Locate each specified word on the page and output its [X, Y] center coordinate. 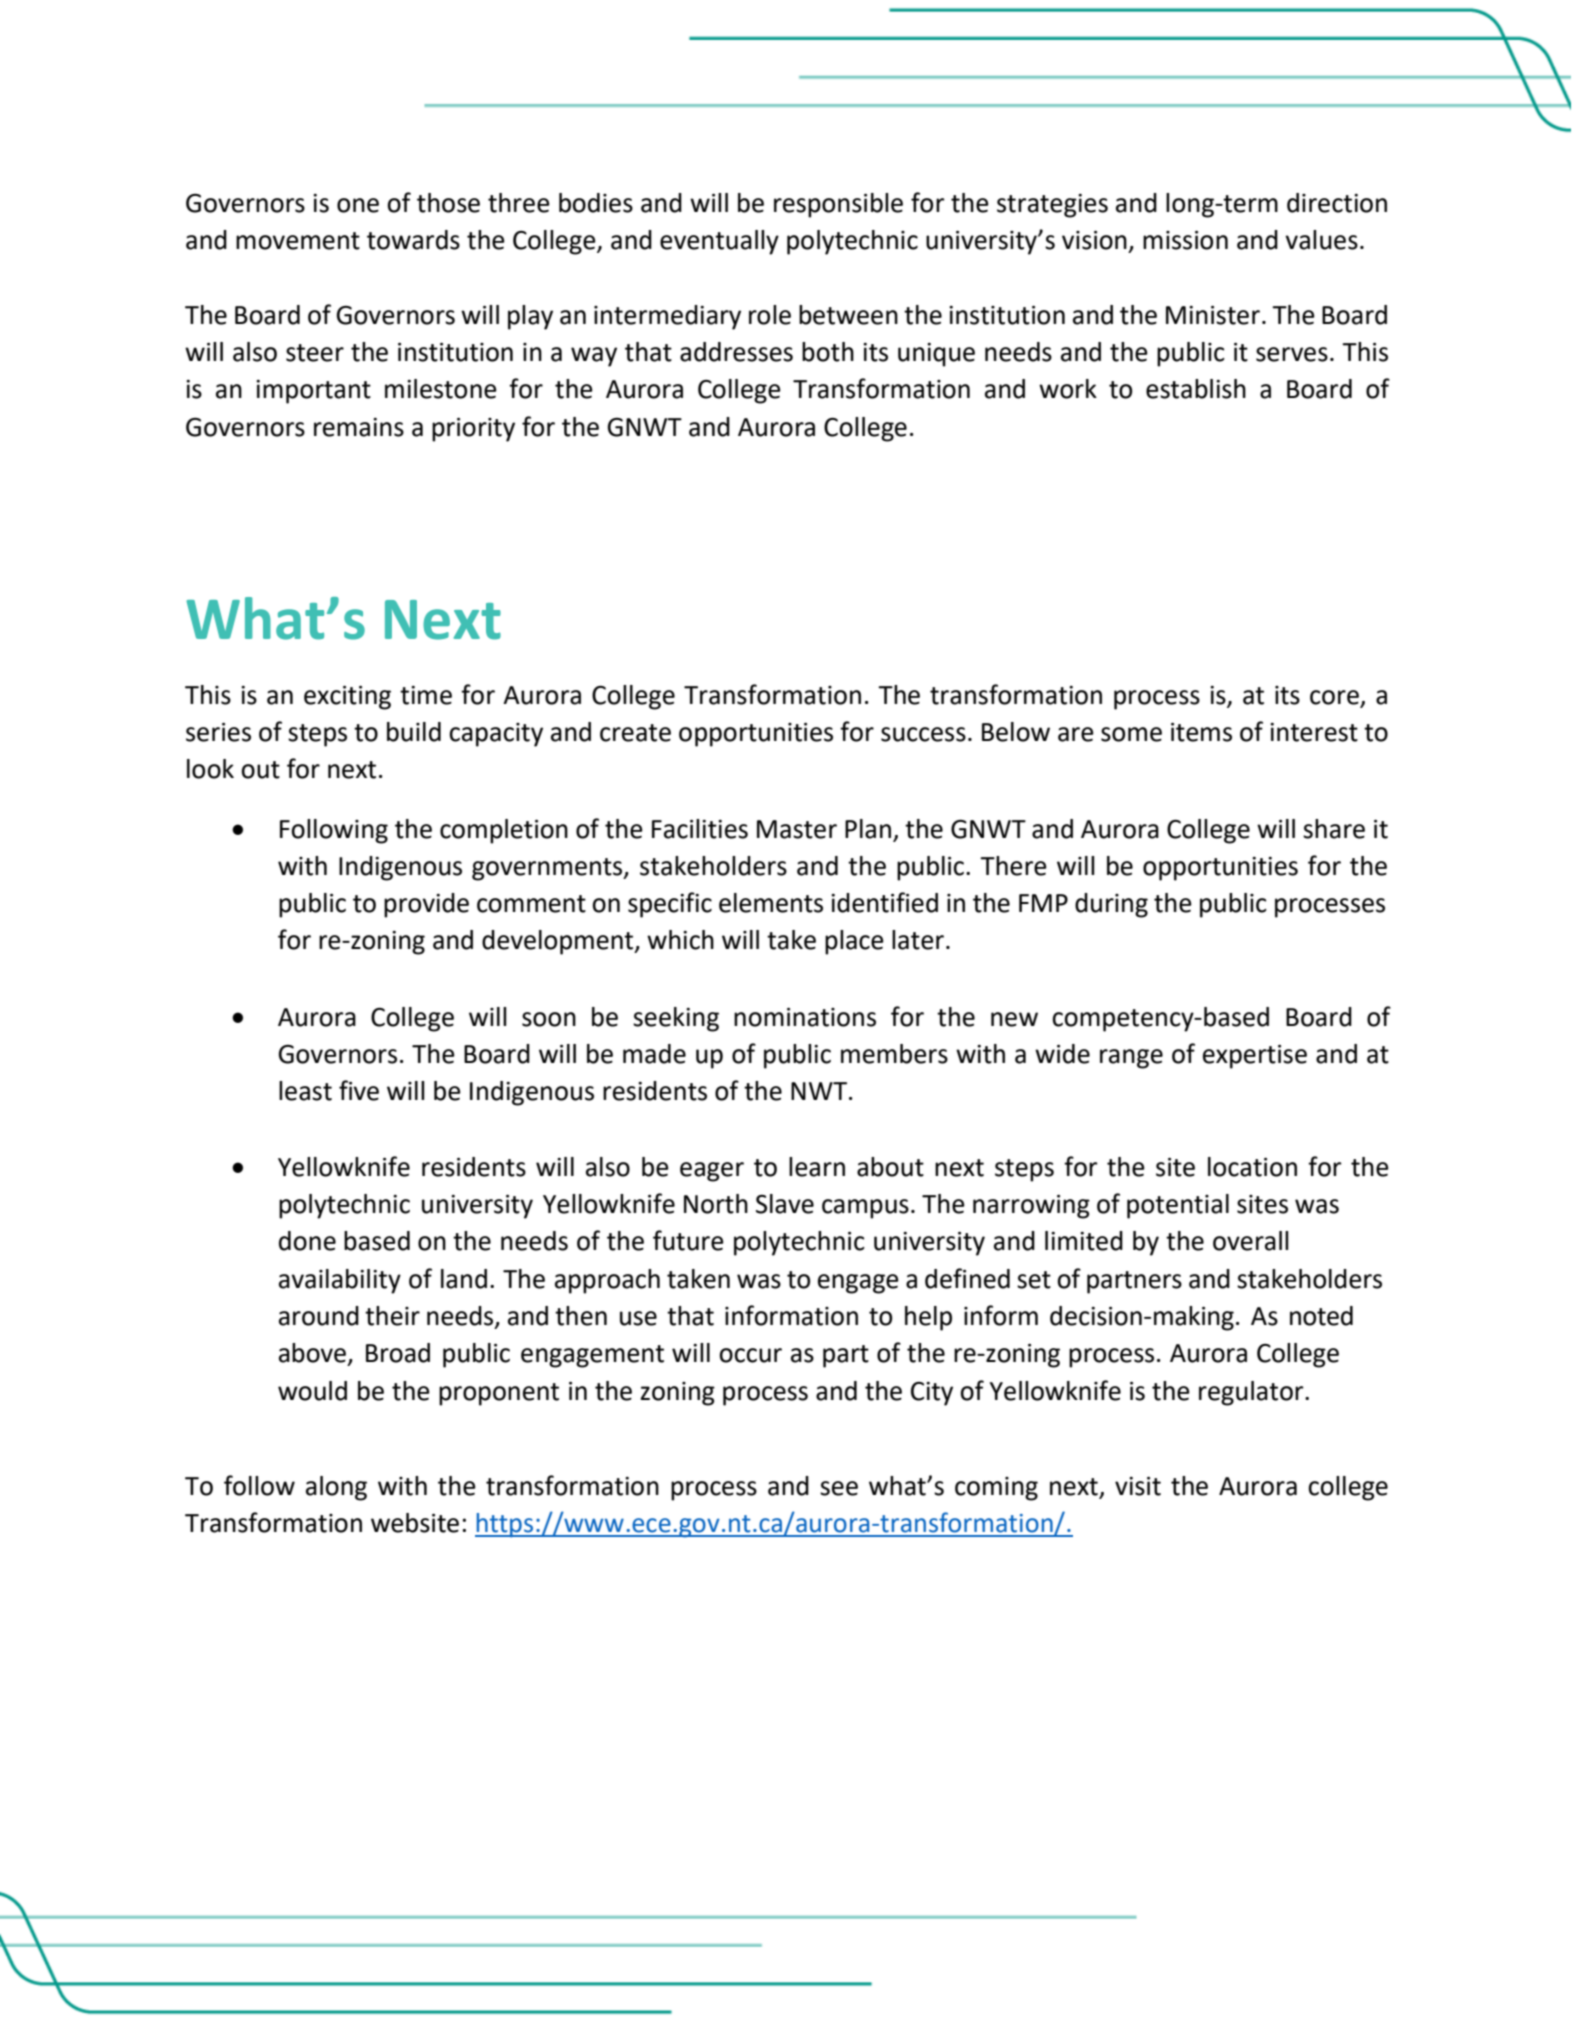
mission [1185, 240]
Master [797, 829]
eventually [719, 242]
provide [426, 905]
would [312, 1391]
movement [298, 241]
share [1334, 829]
